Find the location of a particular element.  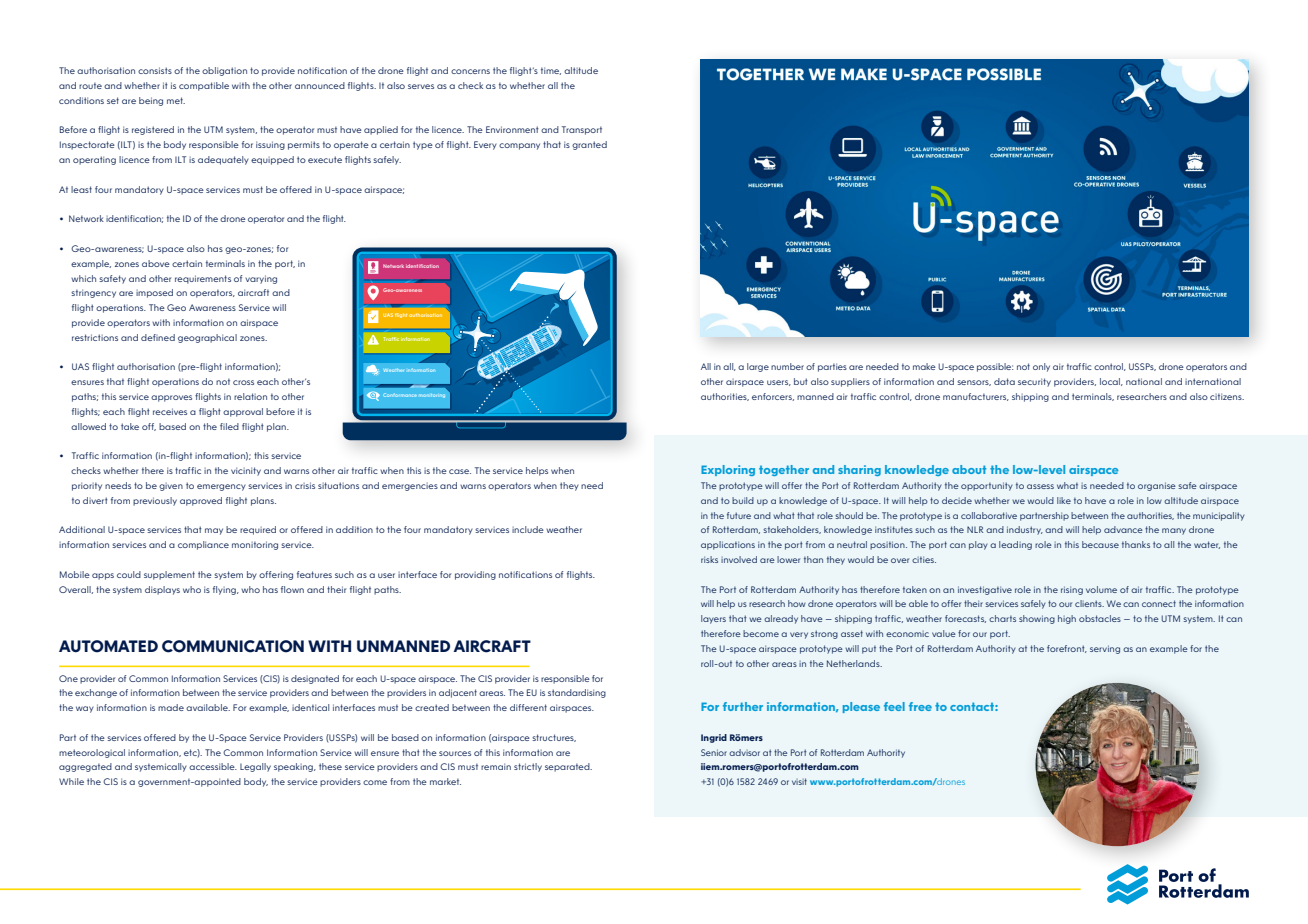

accessible is located at coordinates (213, 766).
